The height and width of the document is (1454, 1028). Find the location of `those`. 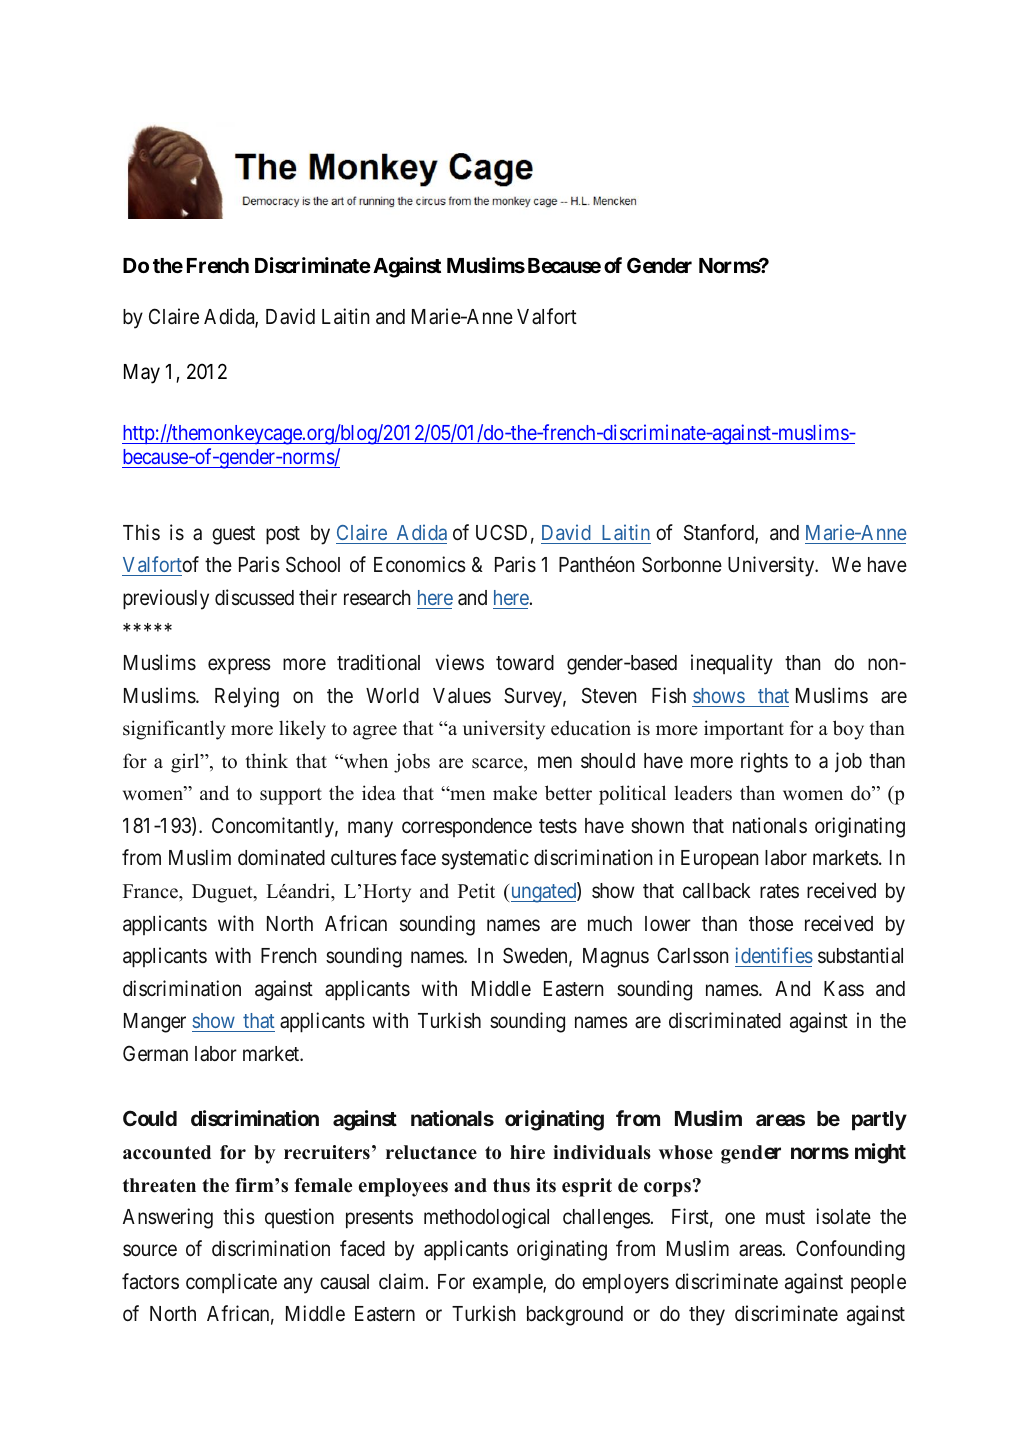

those is located at coordinates (771, 923).
